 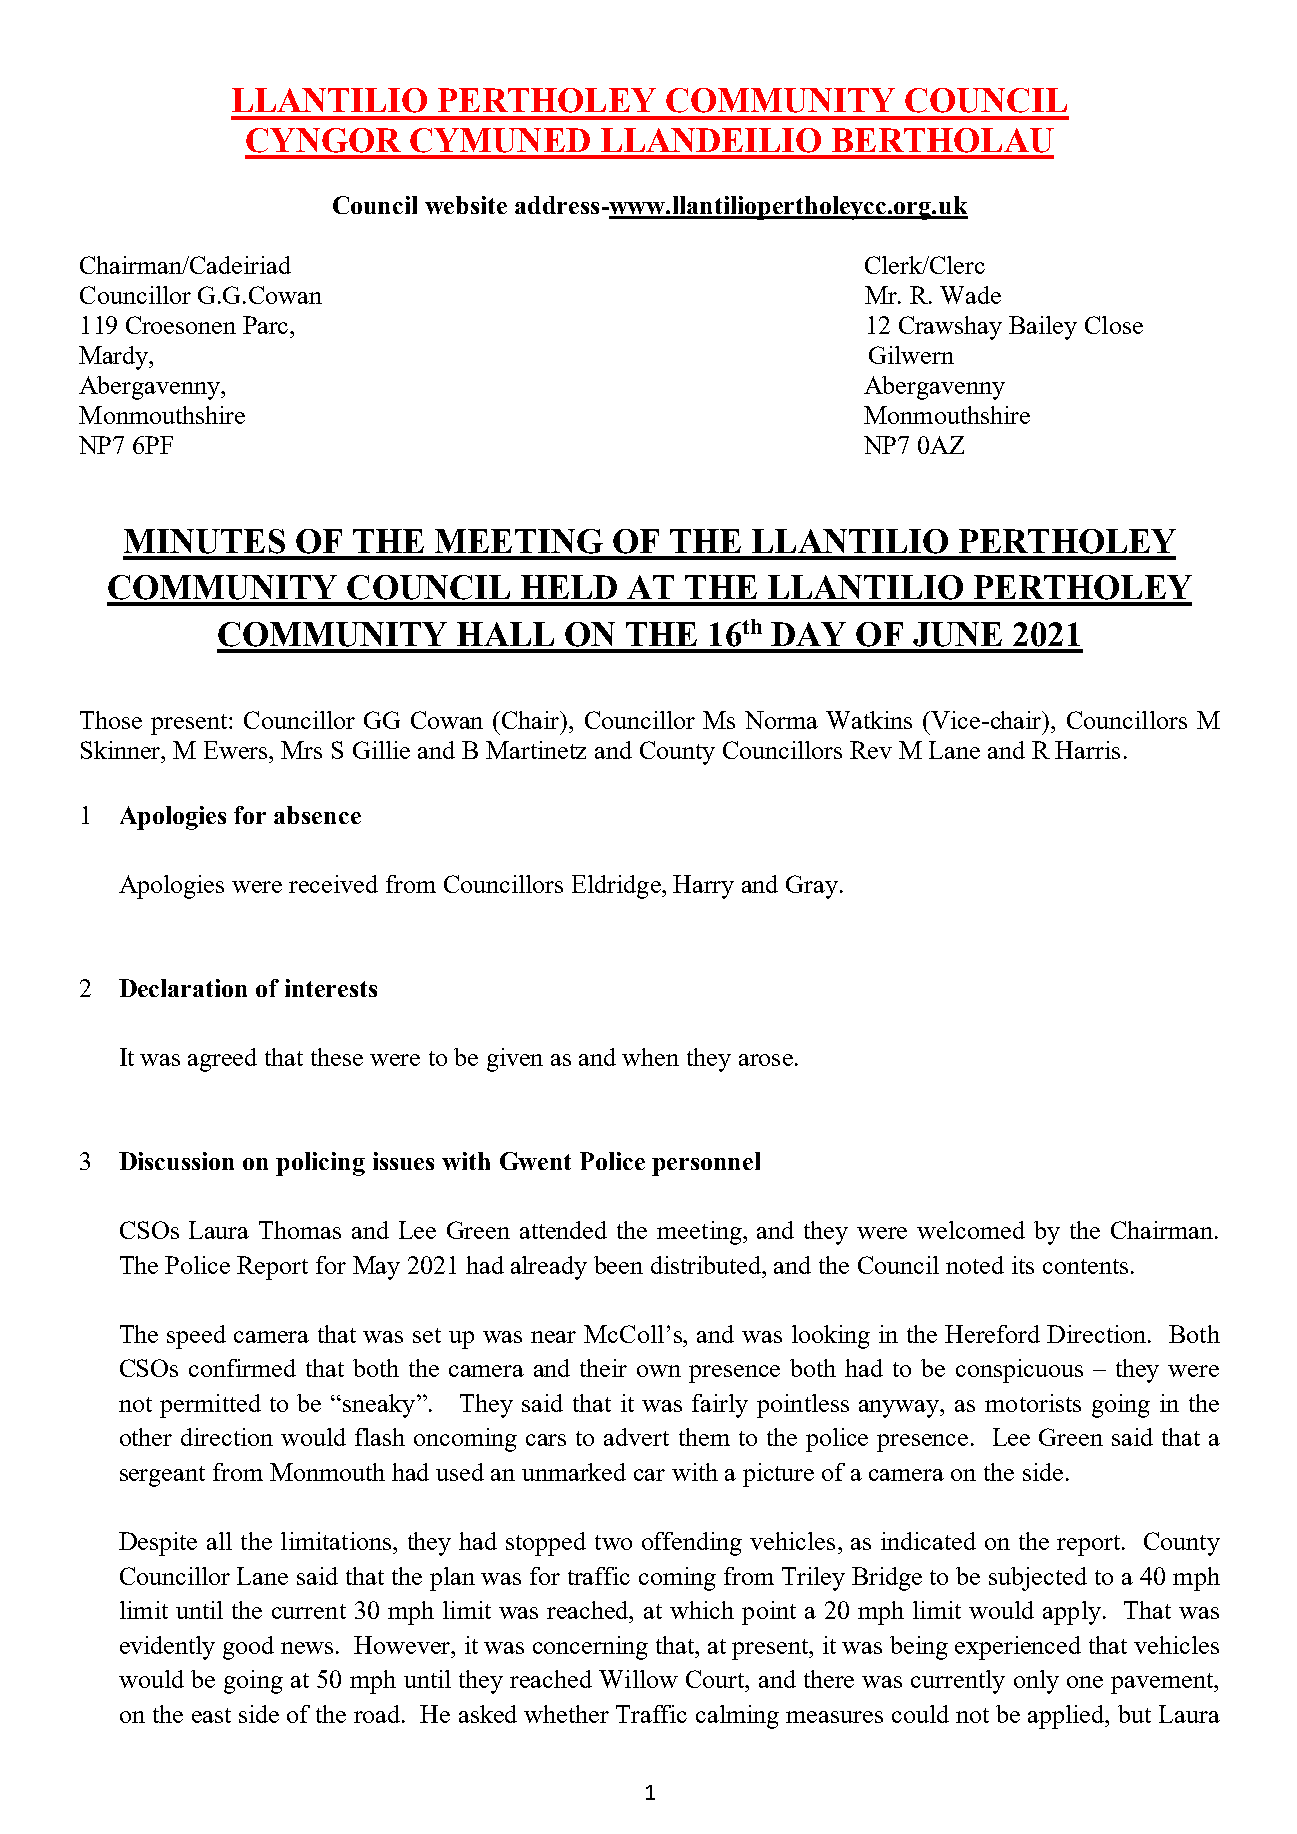 What do you see at coordinates (590, 1648) in the screenshot?
I see `concerning` at bounding box center [590, 1648].
